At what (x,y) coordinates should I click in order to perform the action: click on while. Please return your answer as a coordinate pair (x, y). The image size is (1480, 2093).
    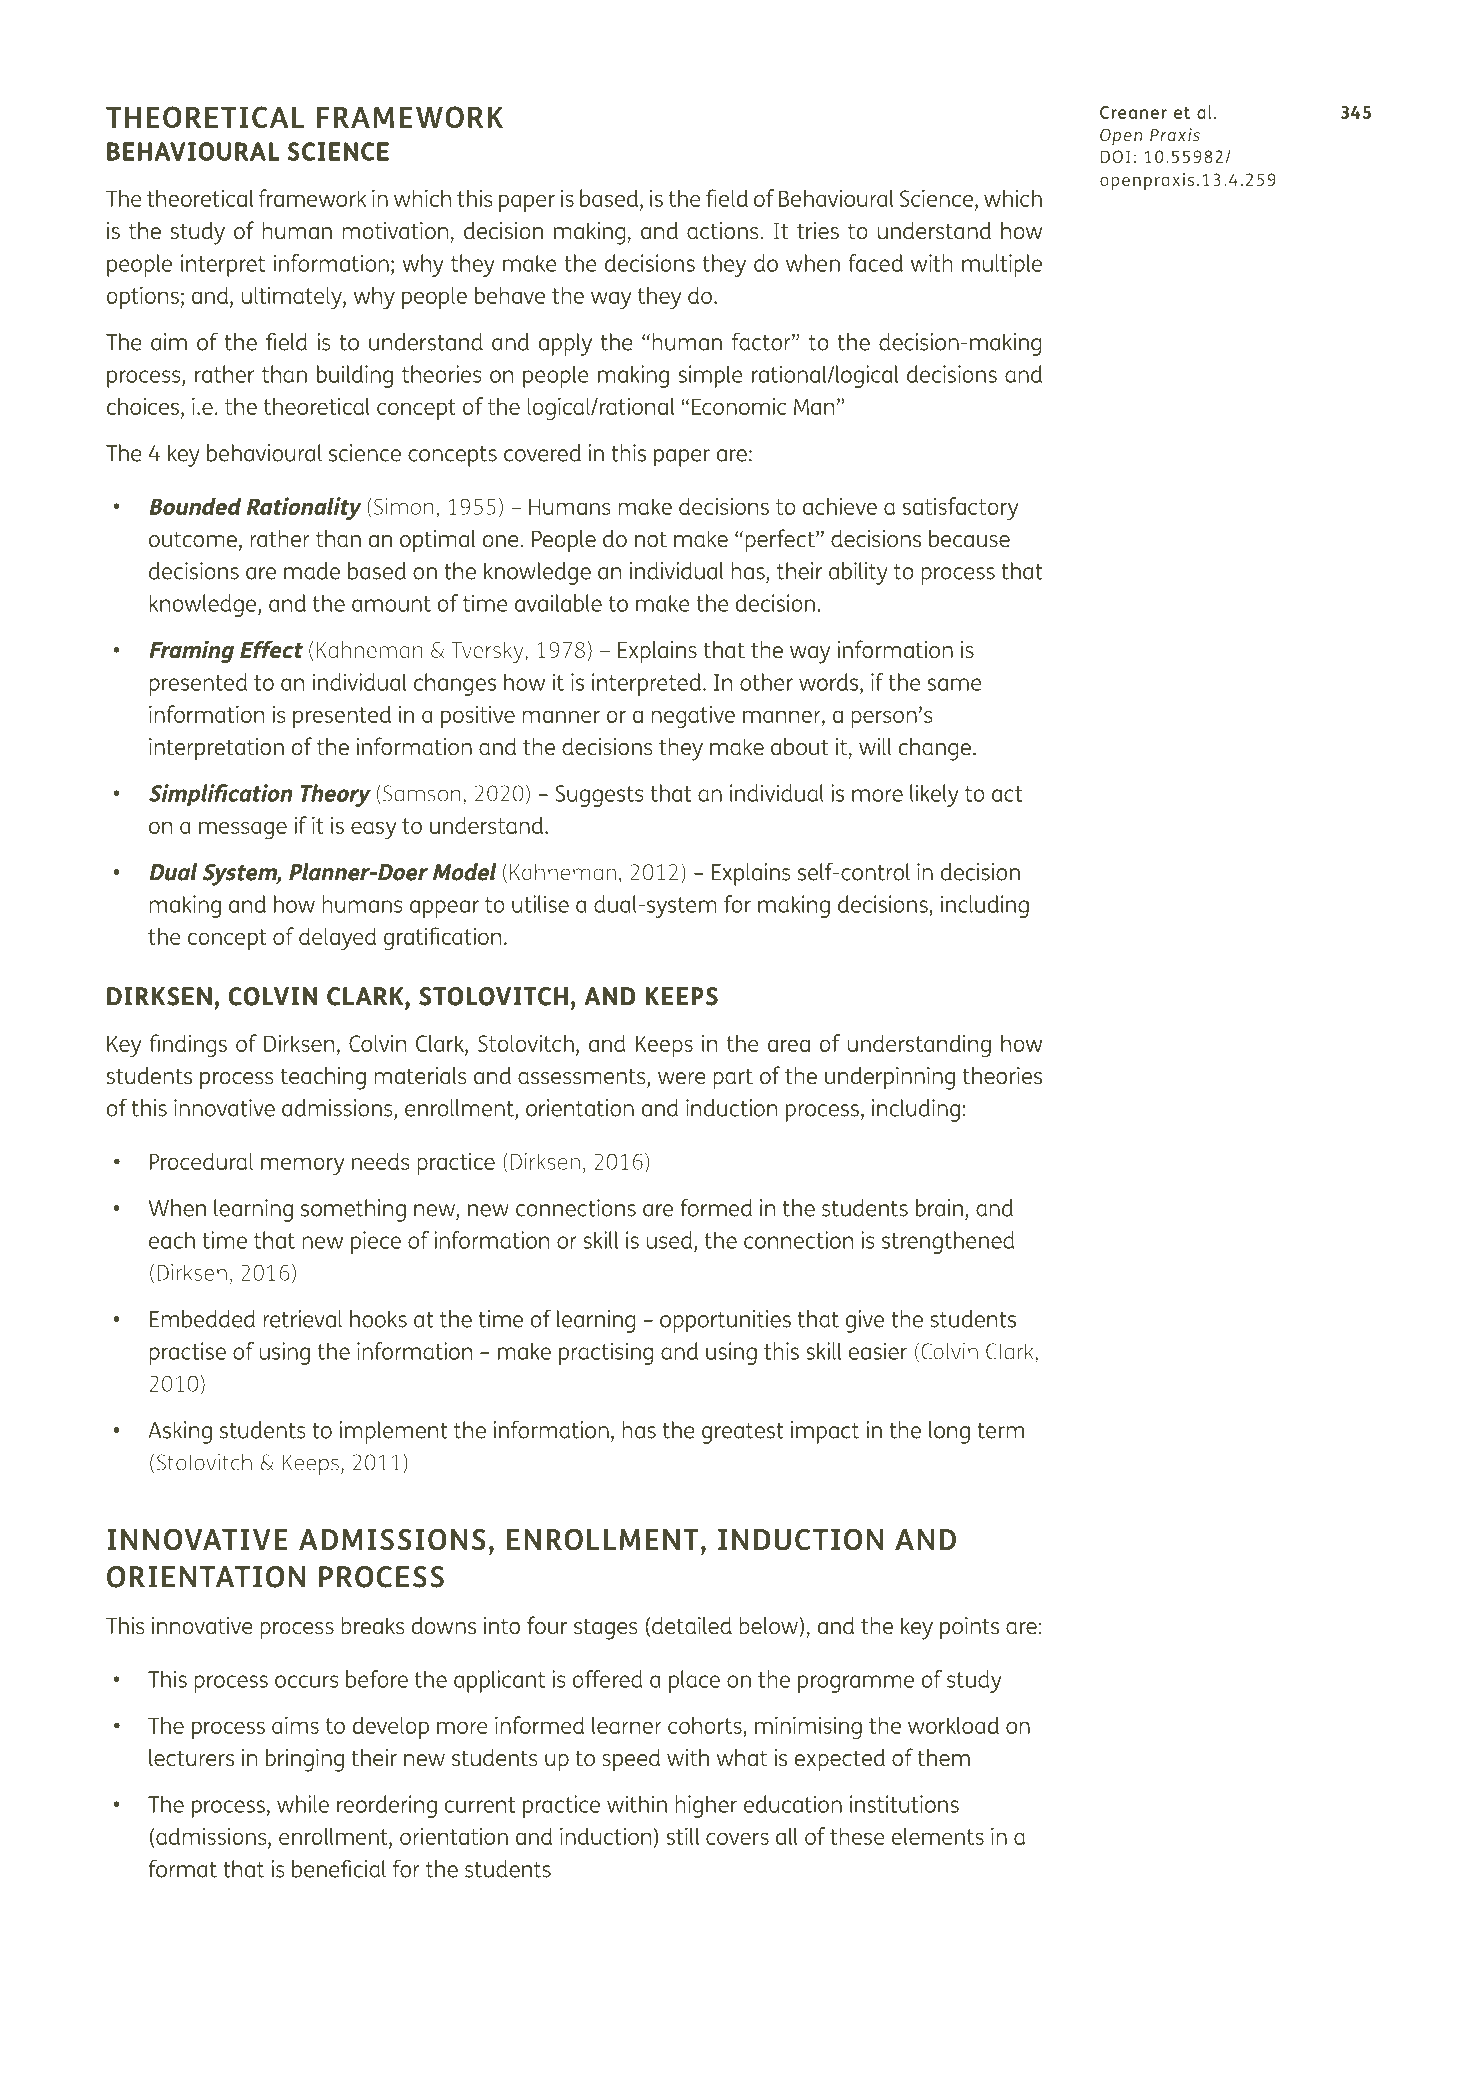
    Looking at the image, I should click on (303, 1804).
